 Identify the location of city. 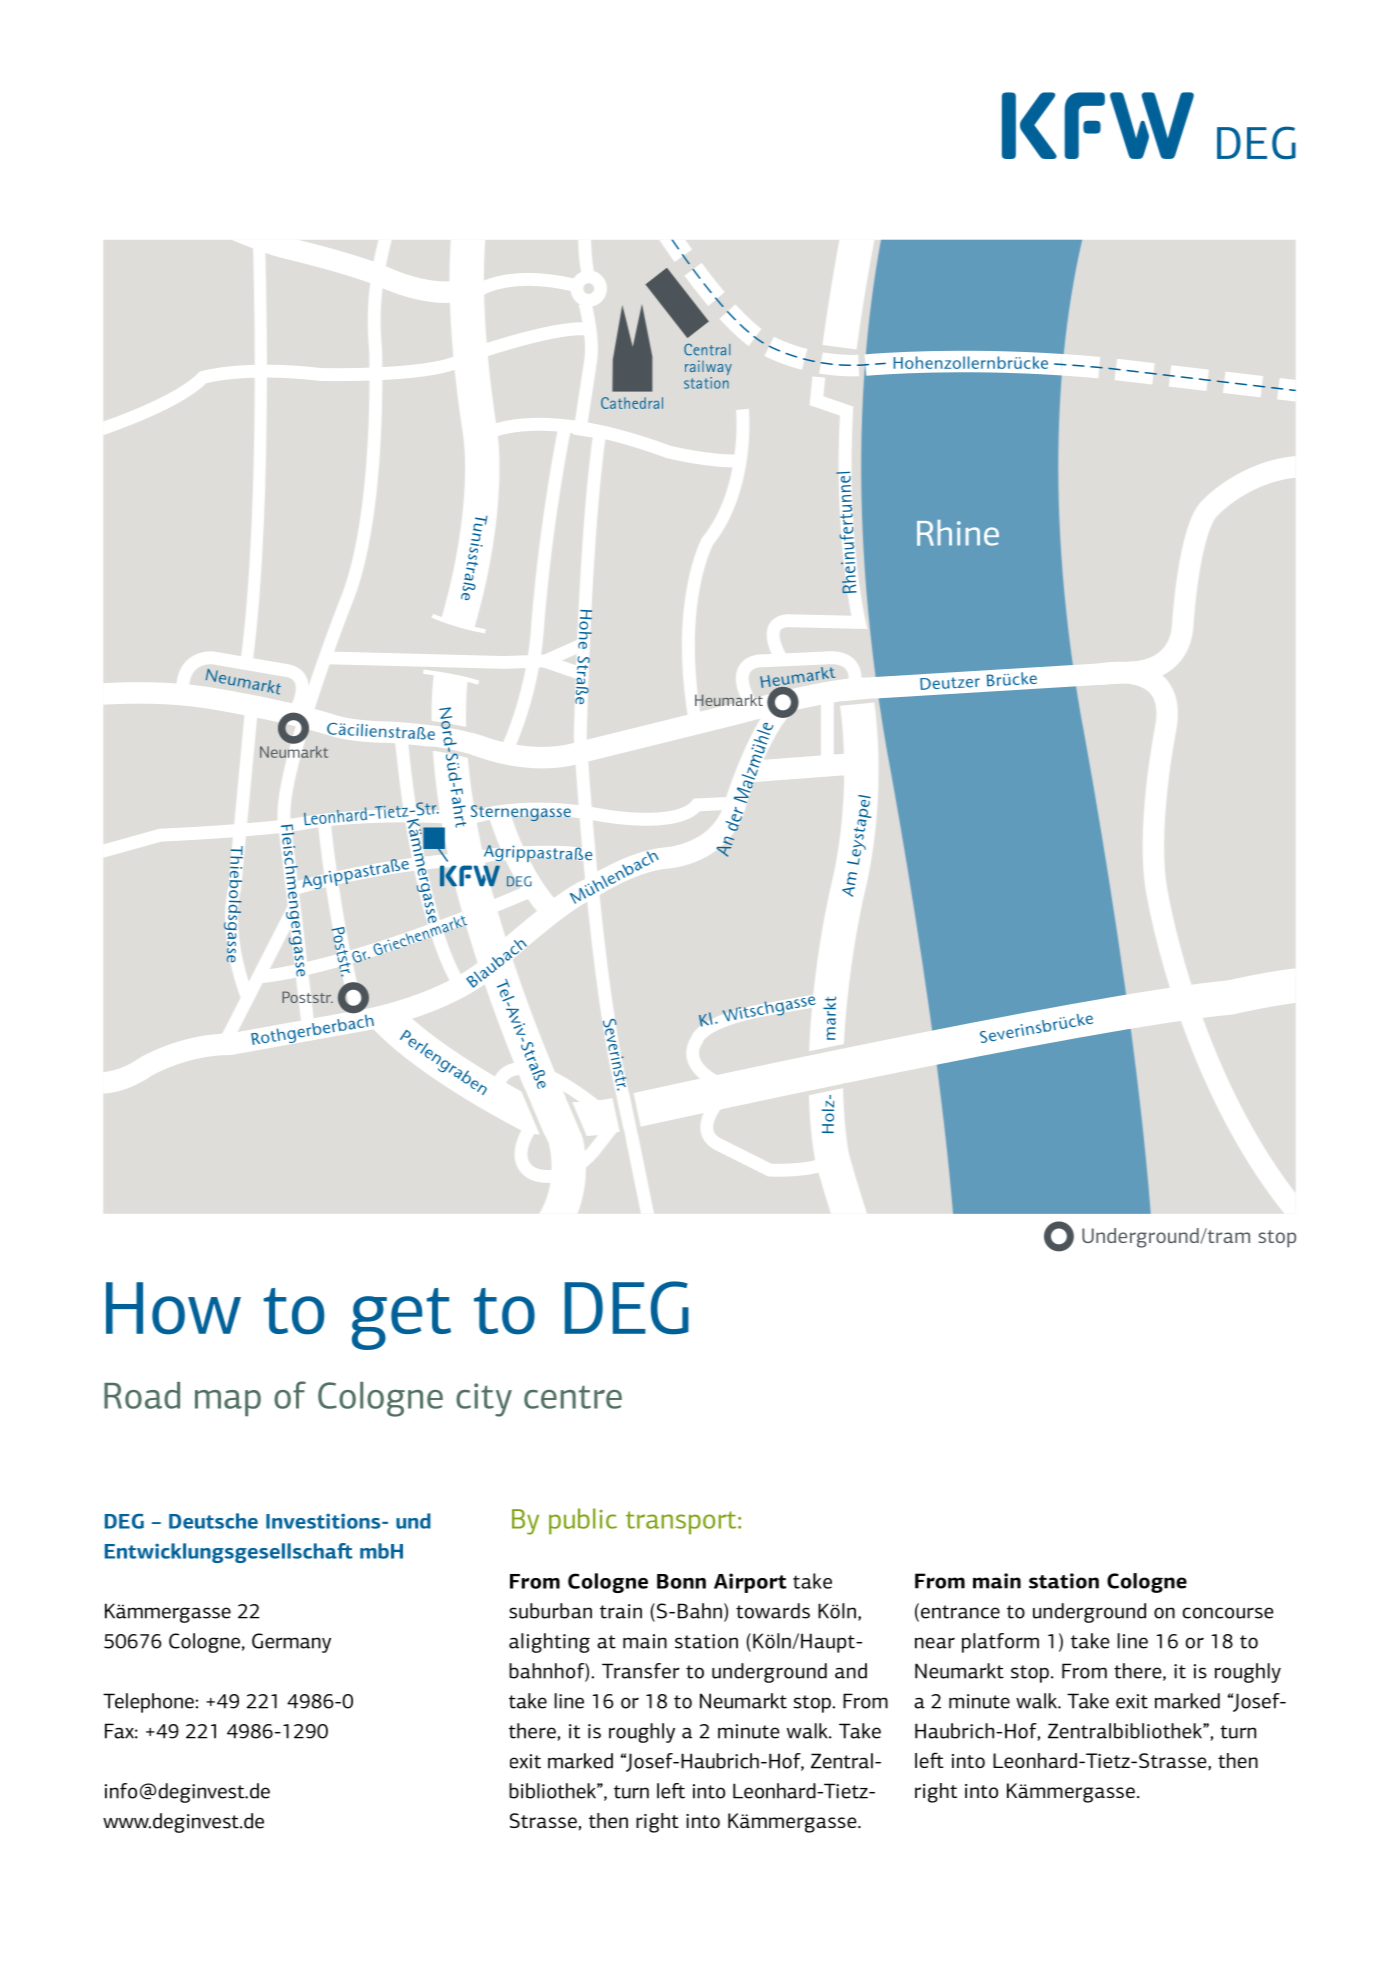
(484, 1400).
